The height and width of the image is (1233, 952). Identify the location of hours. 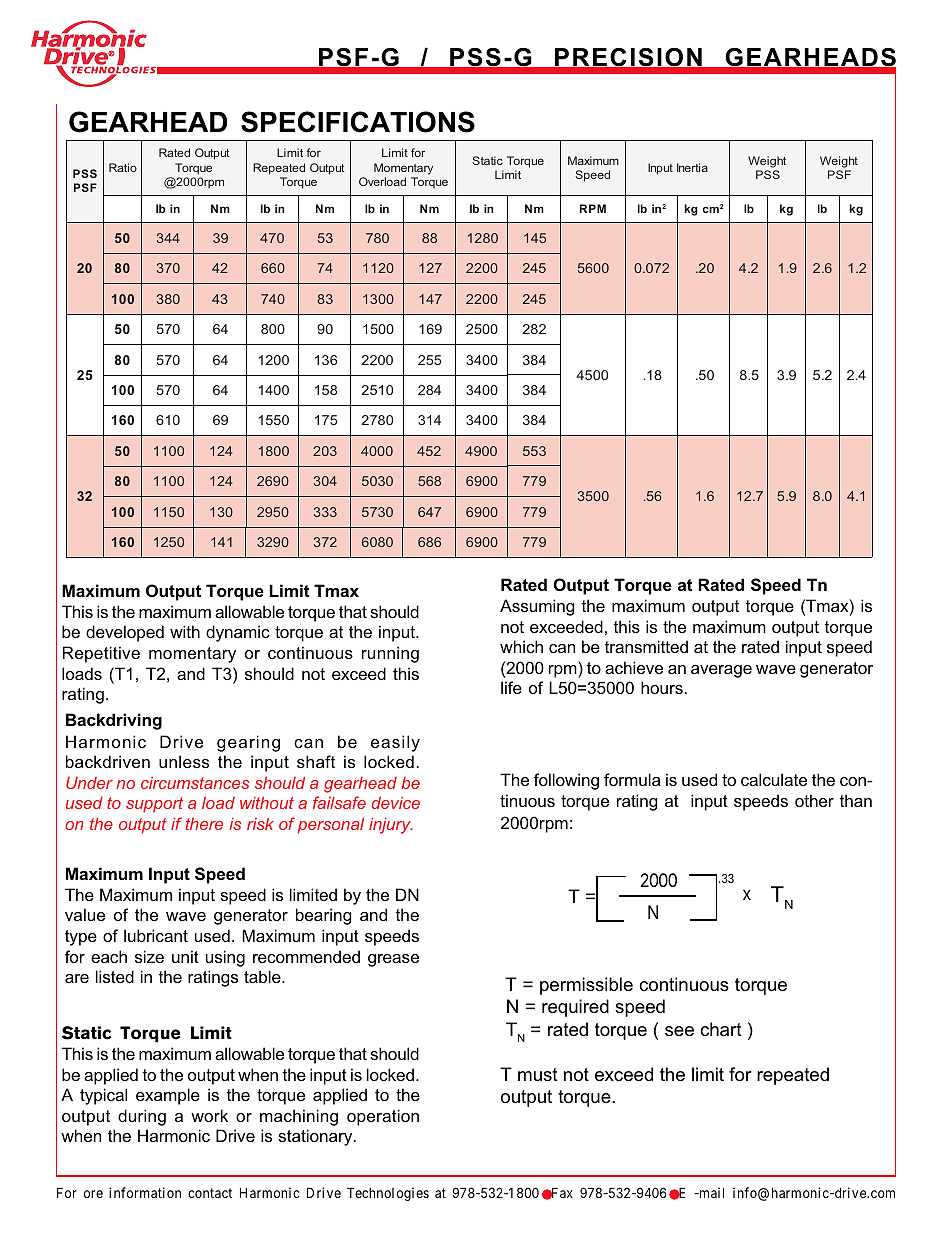
(662, 687).
